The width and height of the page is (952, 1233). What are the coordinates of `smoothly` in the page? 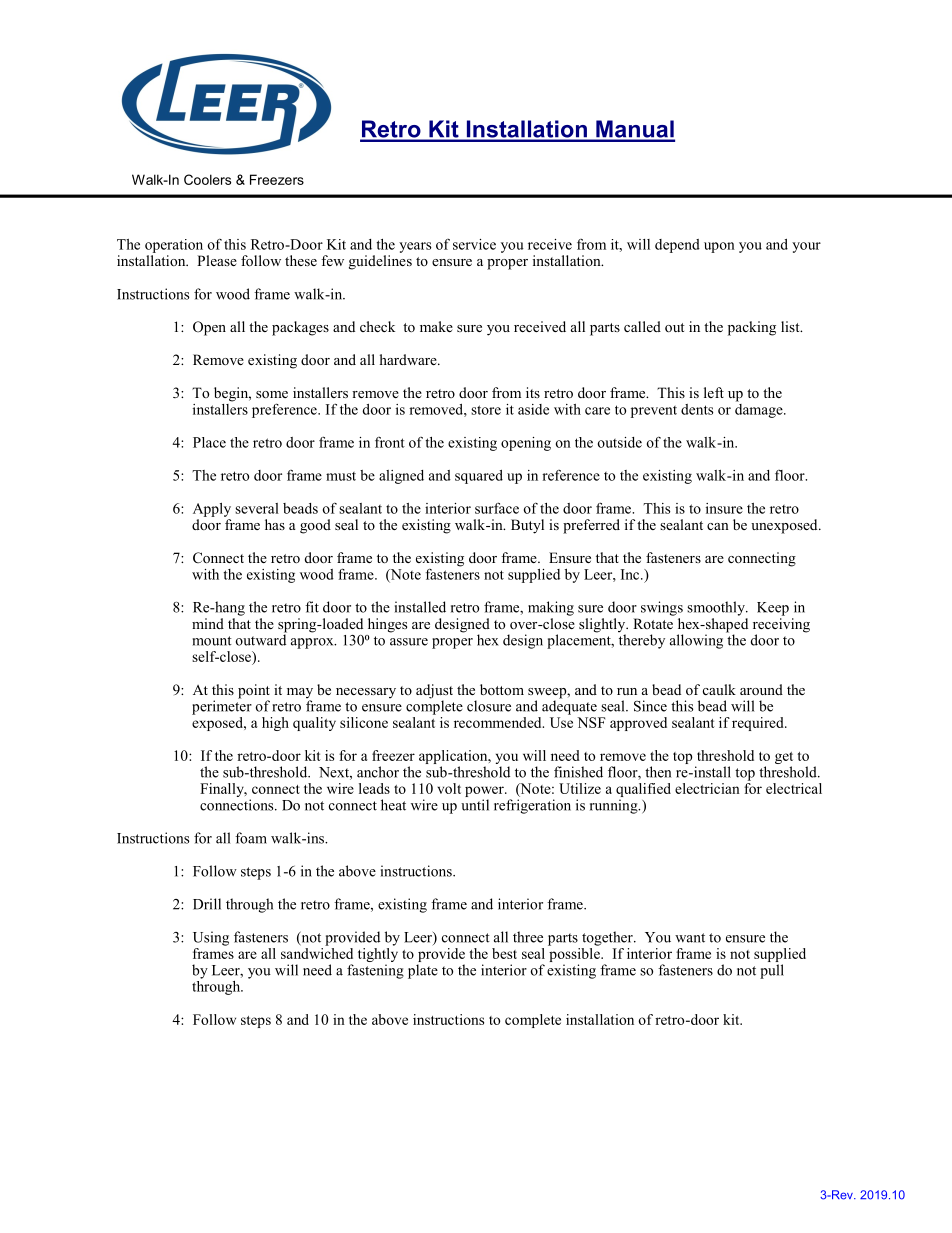 It's located at (717, 608).
